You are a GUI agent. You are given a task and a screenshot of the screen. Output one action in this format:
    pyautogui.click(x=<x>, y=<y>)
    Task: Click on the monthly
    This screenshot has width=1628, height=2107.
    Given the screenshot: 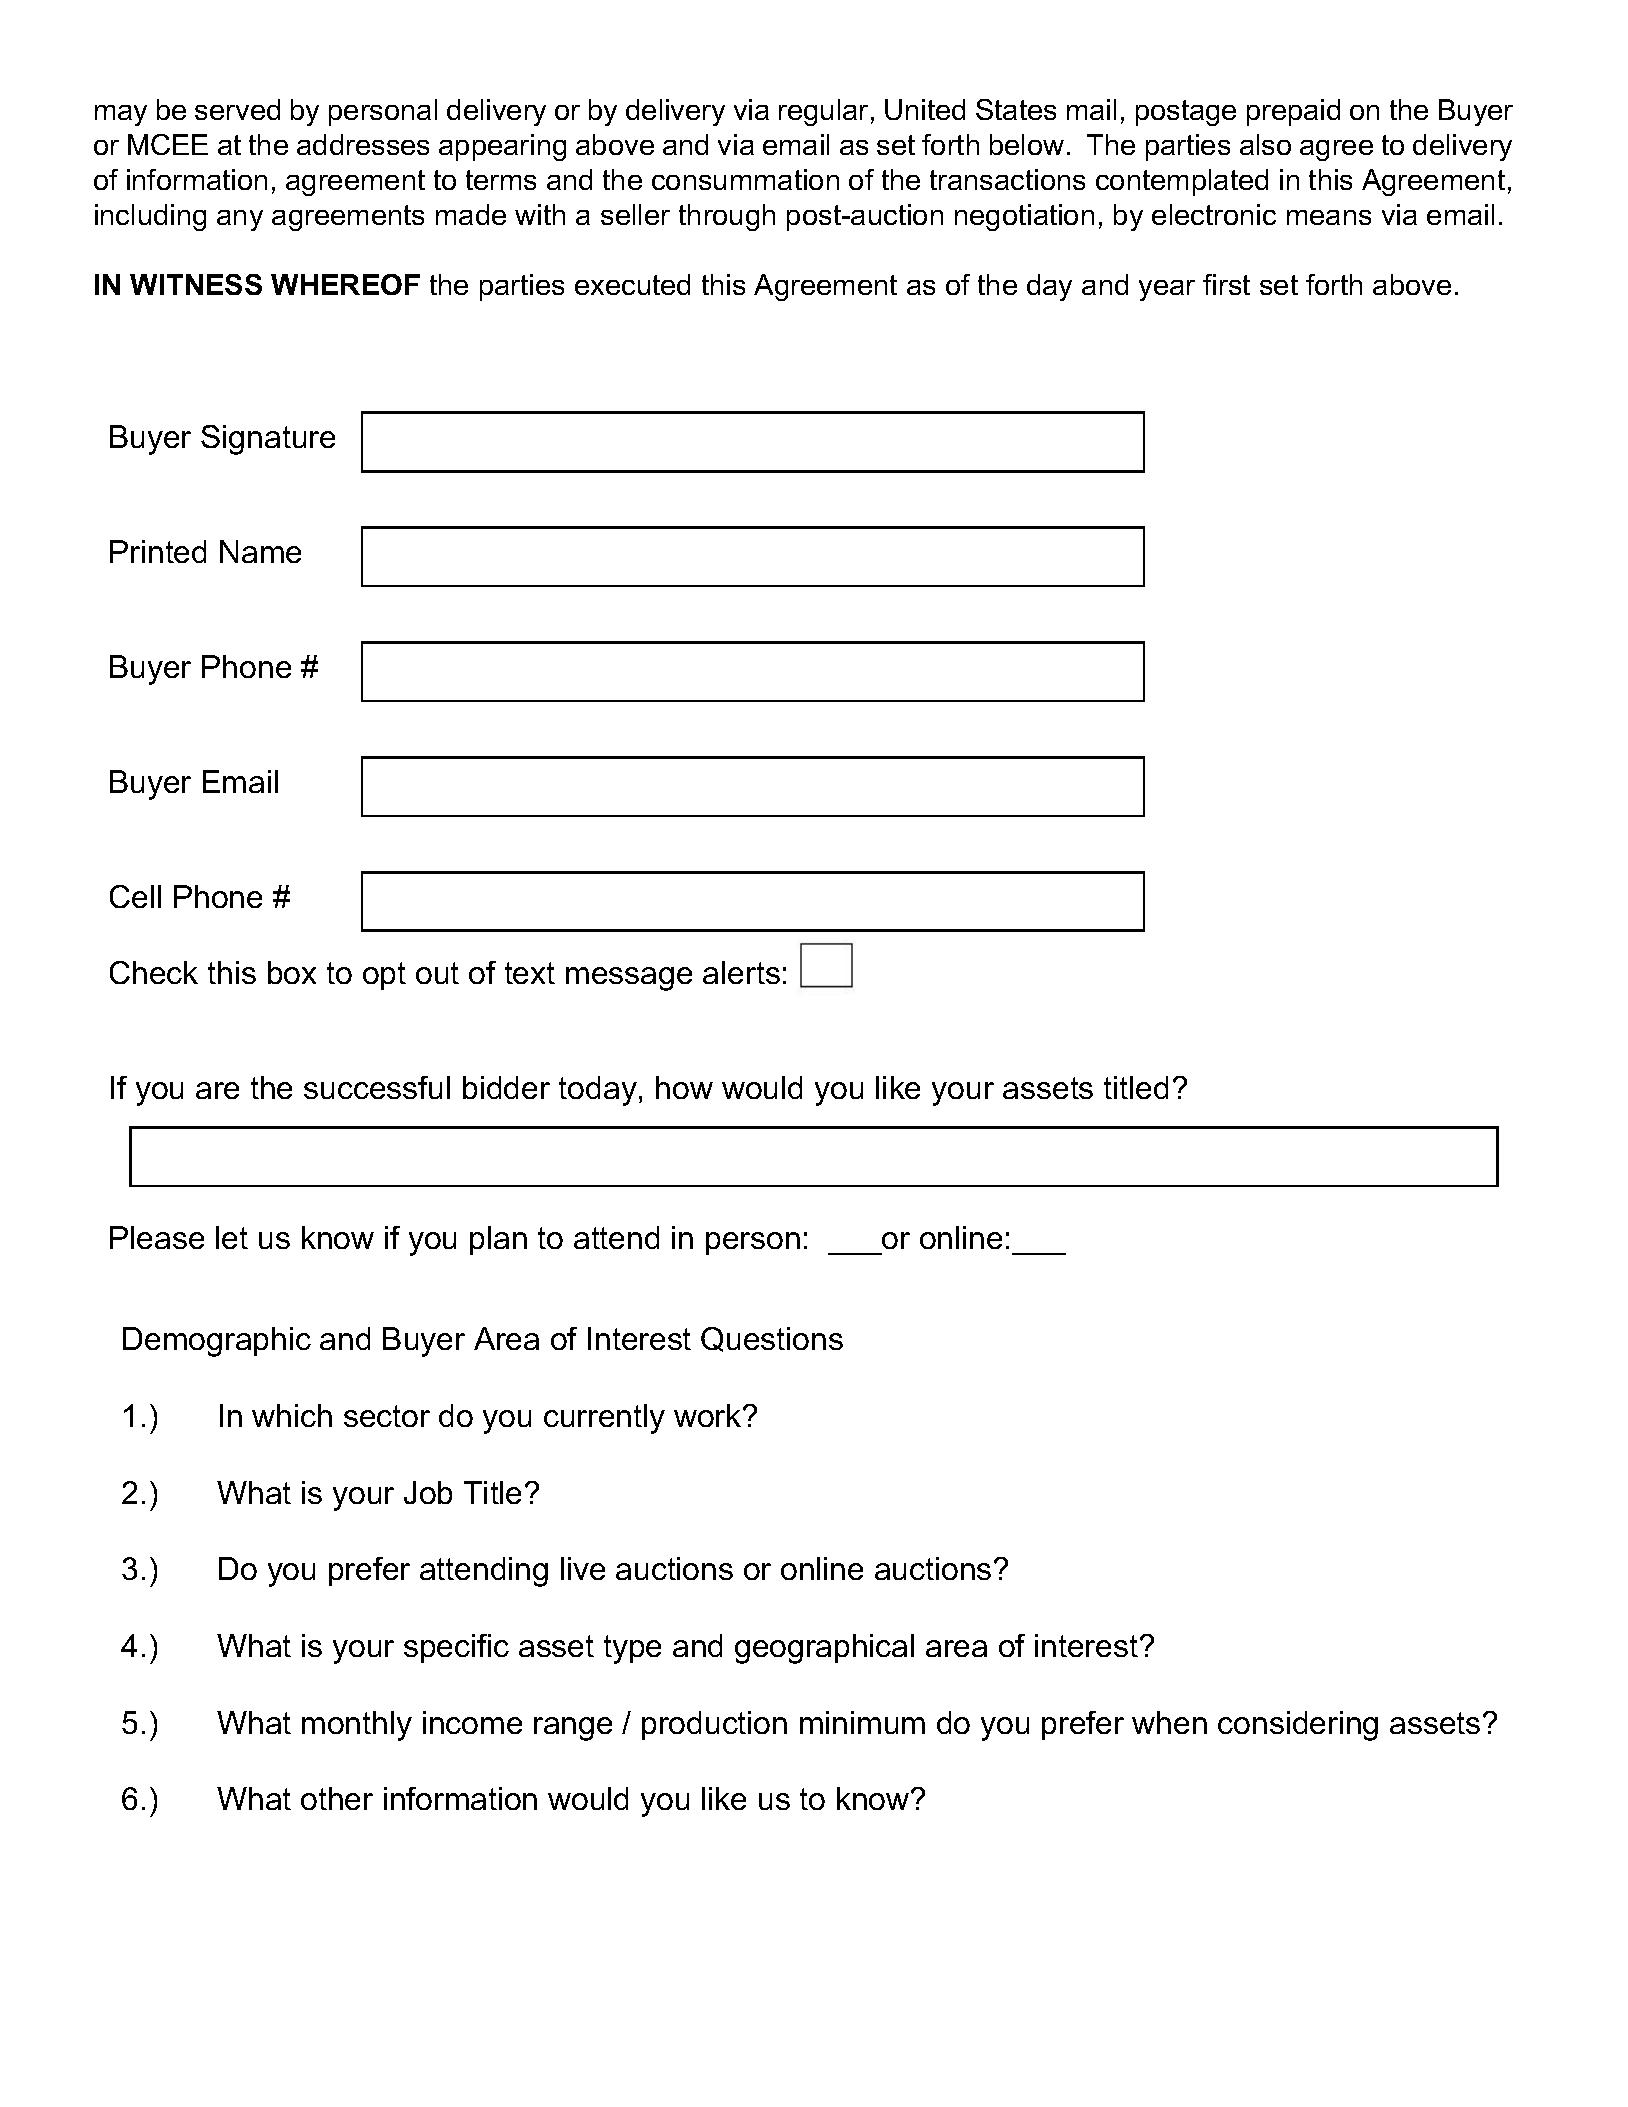 What is the action you would take?
    pyautogui.click(x=357, y=1726)
